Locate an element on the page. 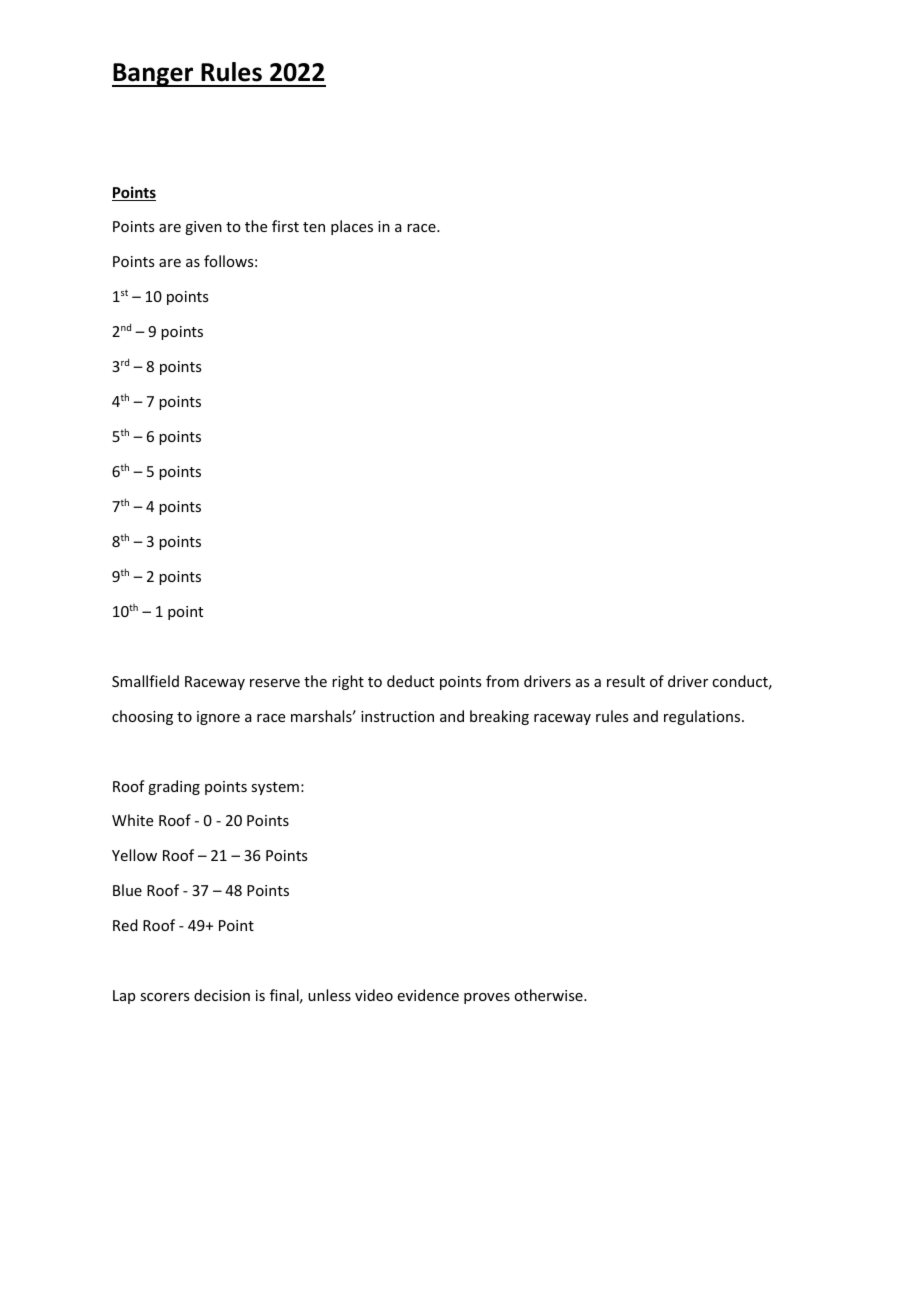 This image has height=1308, width=924. reserve is located at coordinates (275, 683).
